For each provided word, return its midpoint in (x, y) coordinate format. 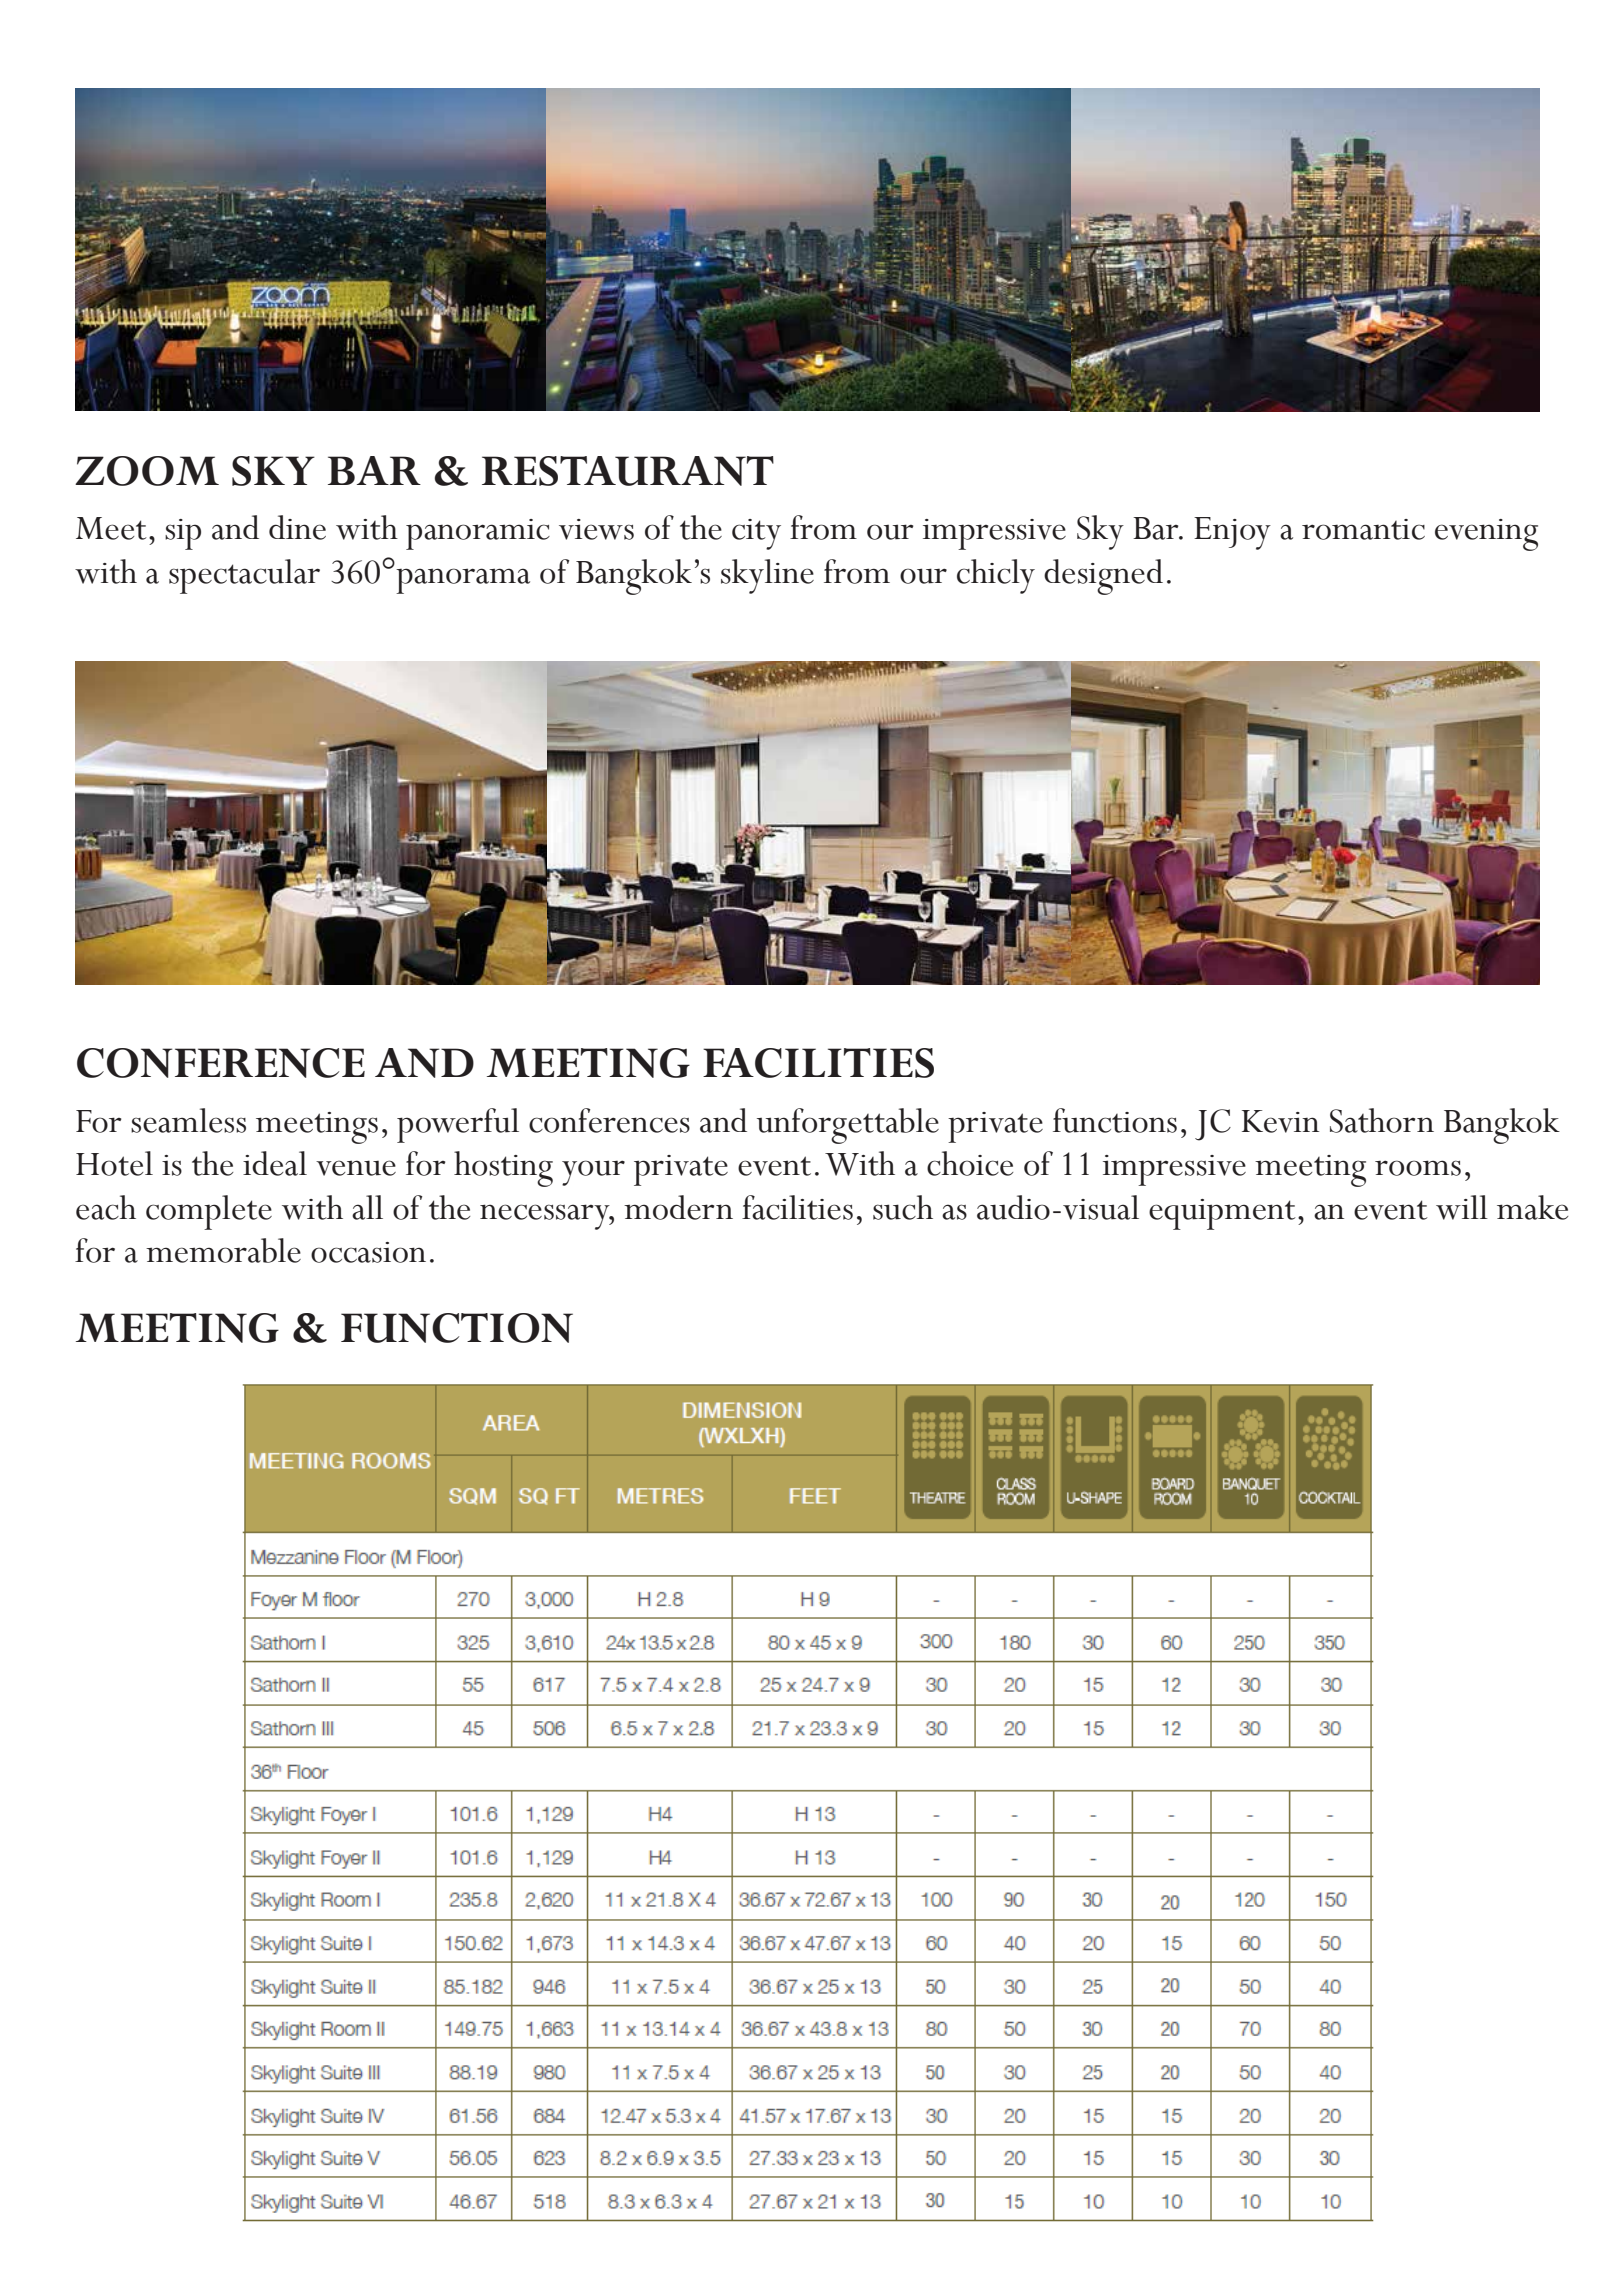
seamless (188, 1120)
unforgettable (848, 1126)
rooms (1418, 1168)
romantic (1363, 529)
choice (970, 1163)
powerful (458, 1125)
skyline (767, 576)
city (756, 534)
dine (297, 527)
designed (1103, 577)
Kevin (1280, 1121)
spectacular (244, 576)
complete (209, 1212)
